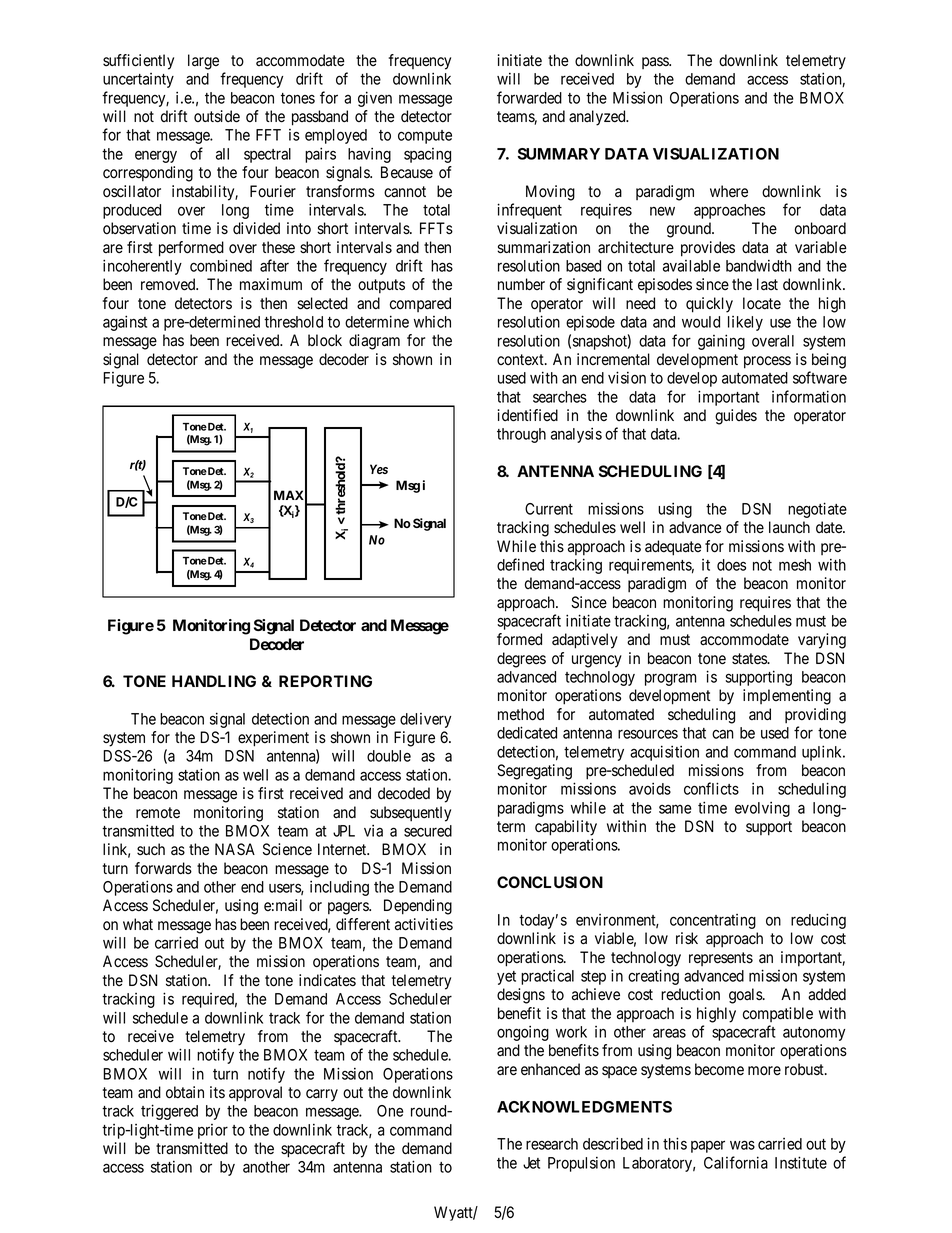 The height and width of the screenshot is (1233, 952). What do you see at coordinates (217, 116) in the screenshot?
I see `outside` at bounding box center [217, 116].
